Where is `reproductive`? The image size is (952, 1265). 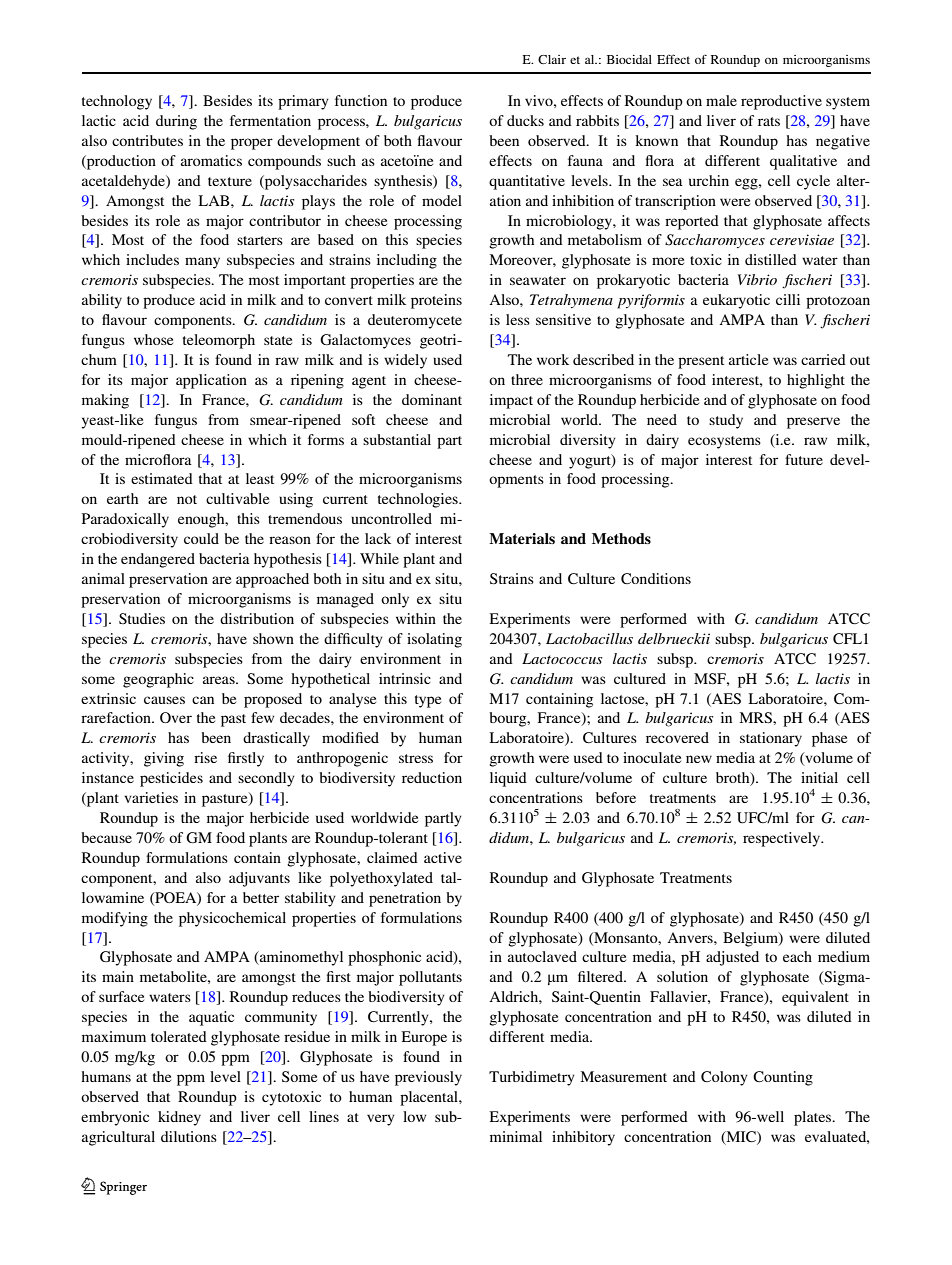
reproductive is located at coordinates (781, 102).
